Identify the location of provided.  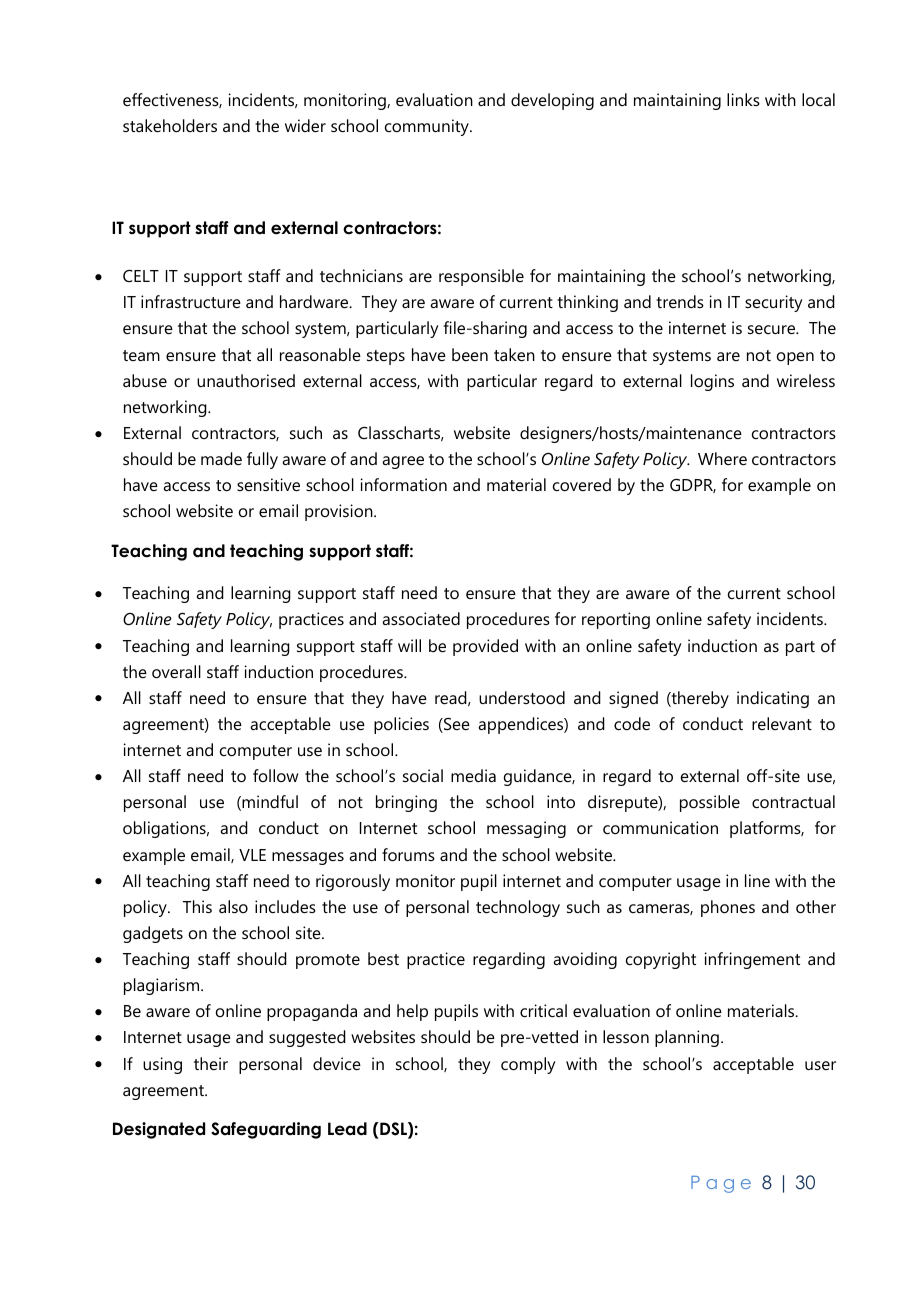
(485, 647).
